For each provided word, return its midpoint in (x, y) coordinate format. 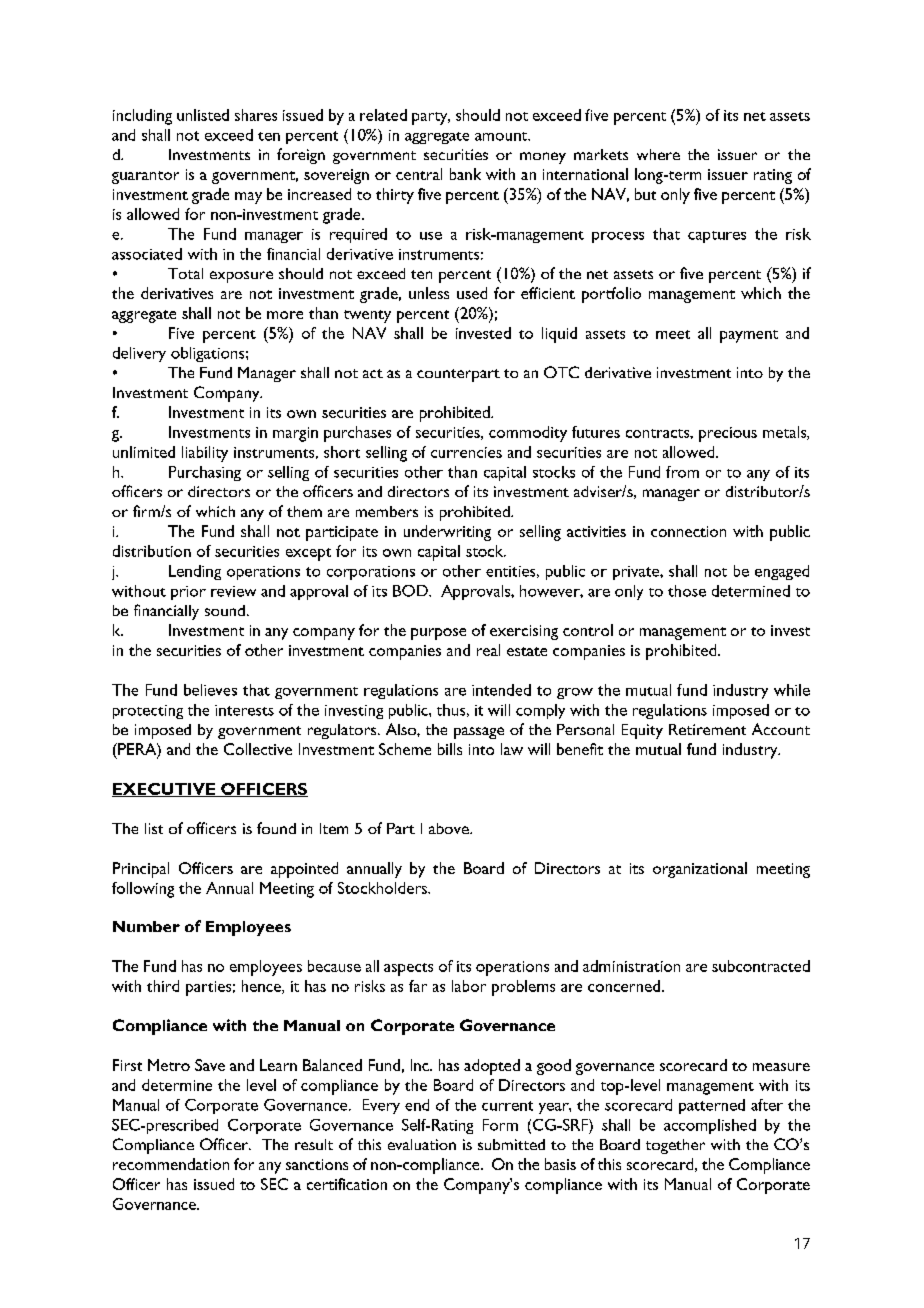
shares (256, 115)
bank (465, 174)
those (687, 591)
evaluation (422, 1144)
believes (210, 690)
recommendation (171, 1164)
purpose (438, 634)
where (658, 154)
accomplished (710, 1126)
